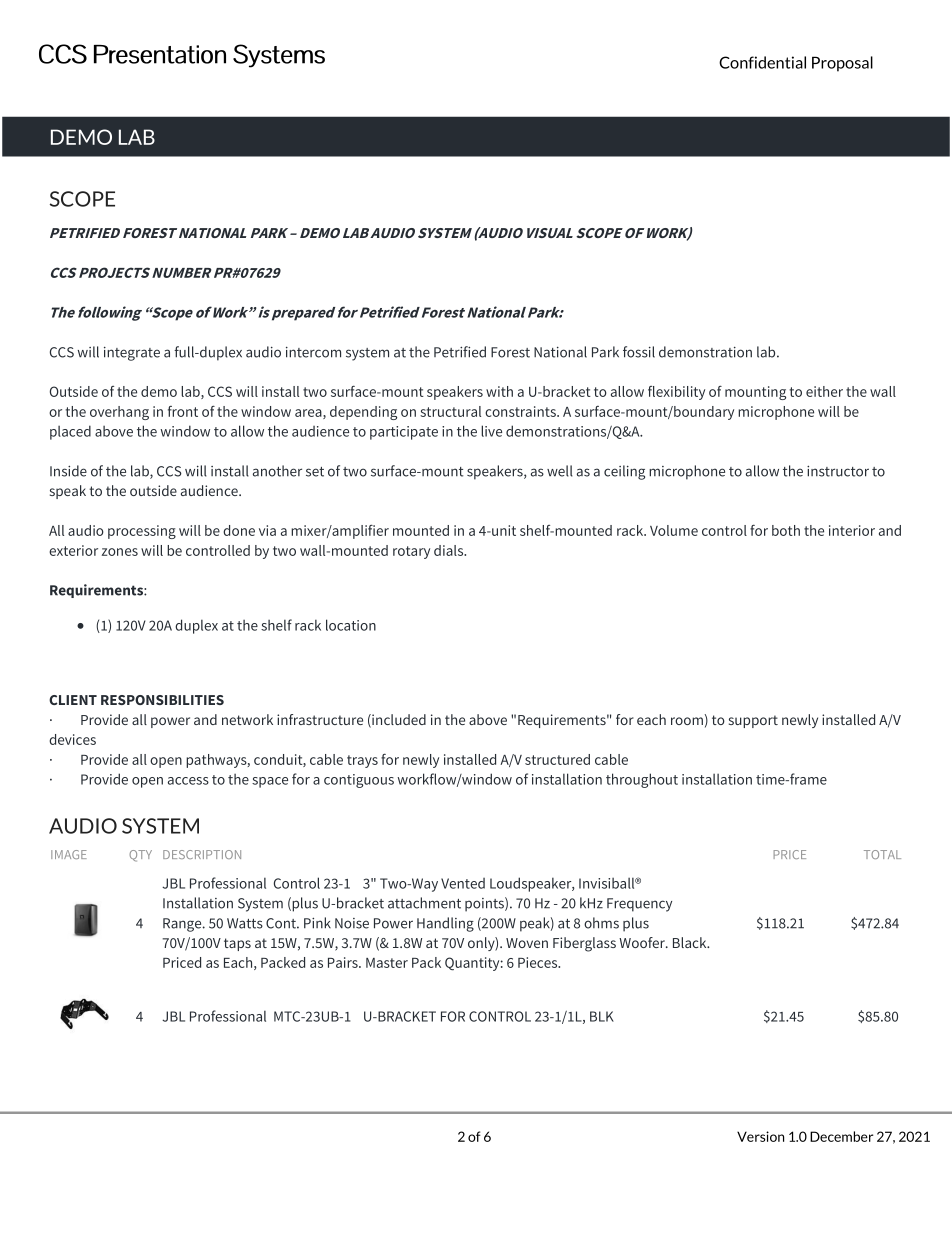 The image size is (952, 1233). Describe the element at coordinates (183, 411) in the page. I see `front` at that location.
